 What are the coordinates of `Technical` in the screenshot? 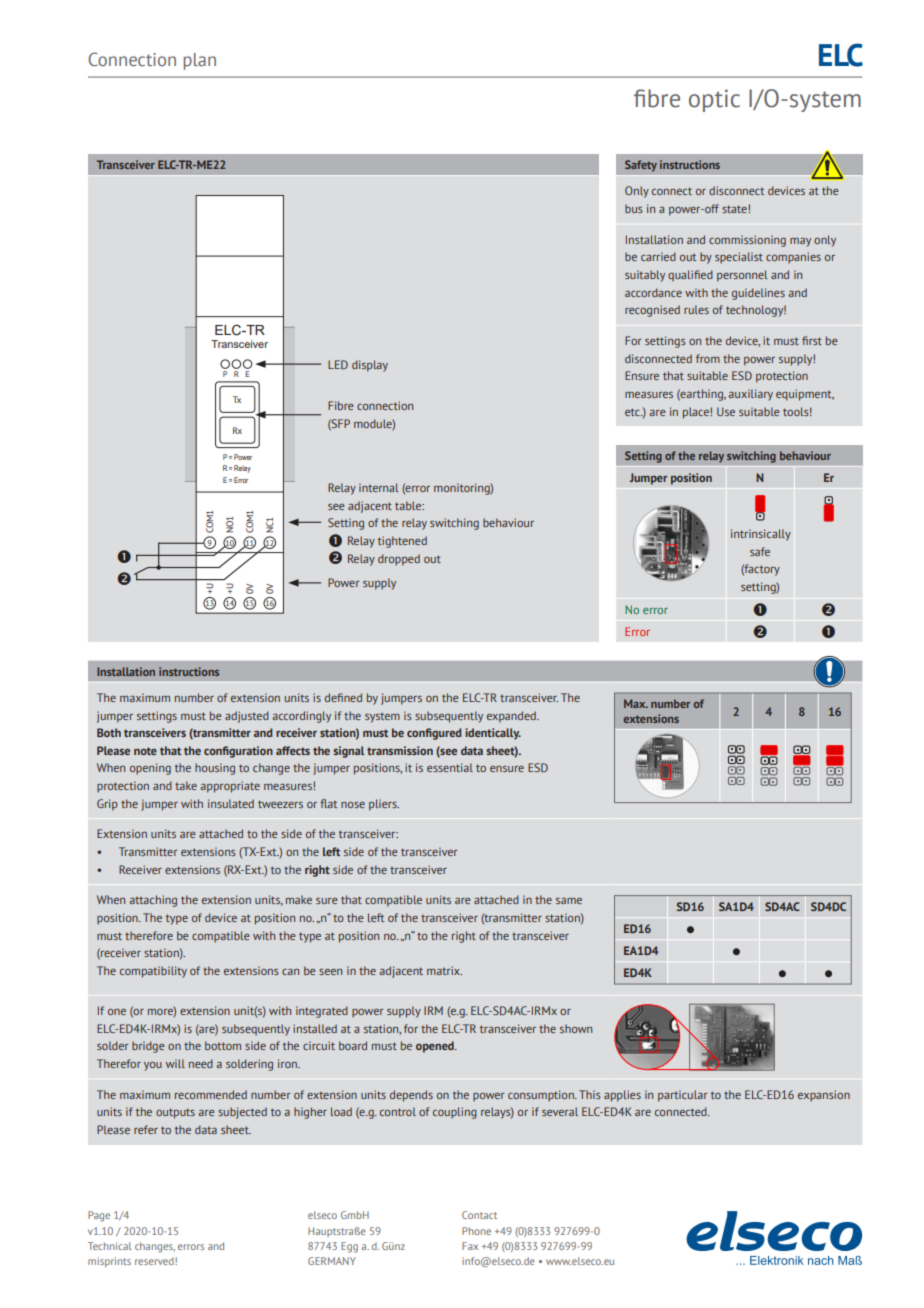 It's located at (109, 1246).
